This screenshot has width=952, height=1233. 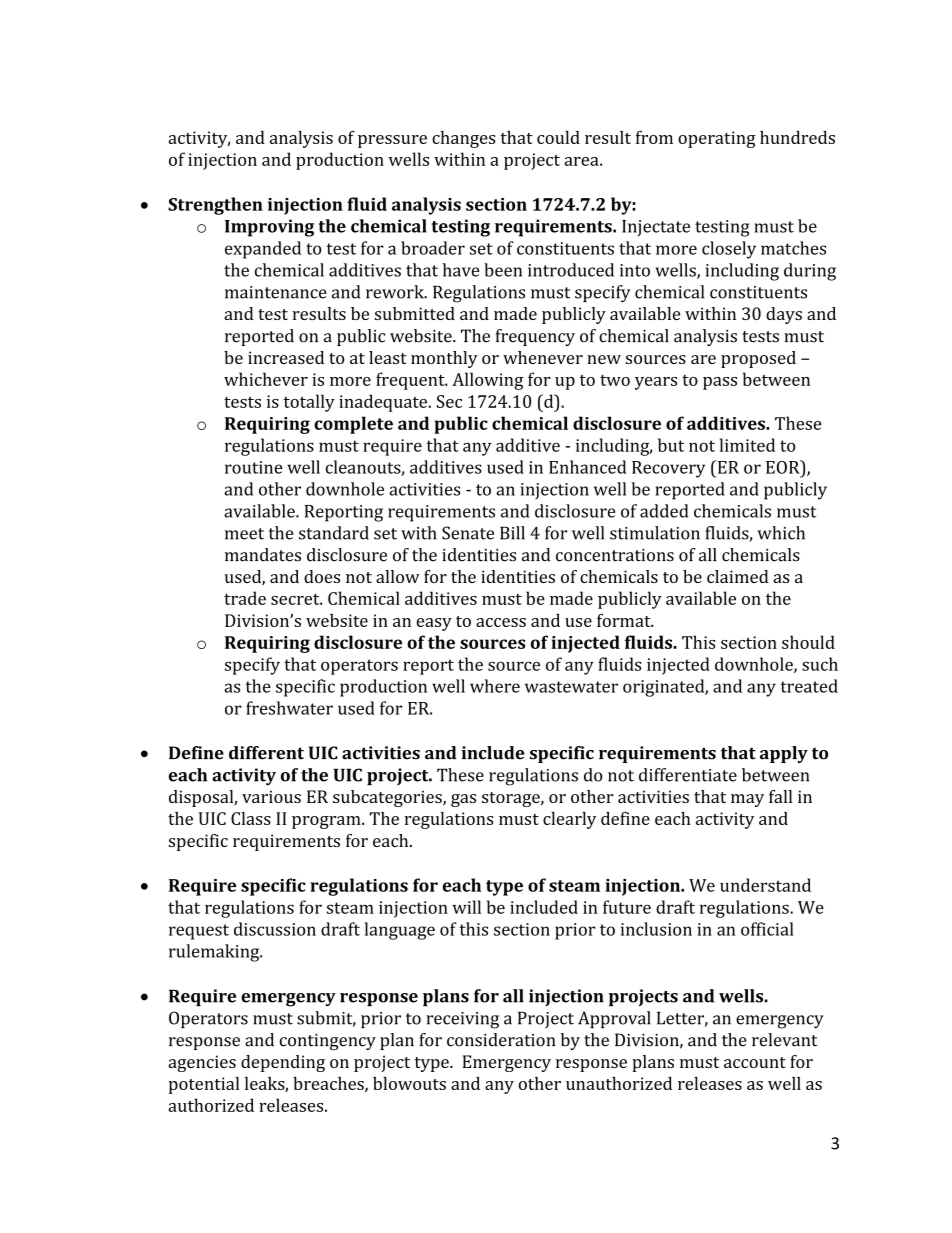 What do you see at coordinates (254, 467) in the screenshot?
I see `routine` at bounding box center [254, 467].
